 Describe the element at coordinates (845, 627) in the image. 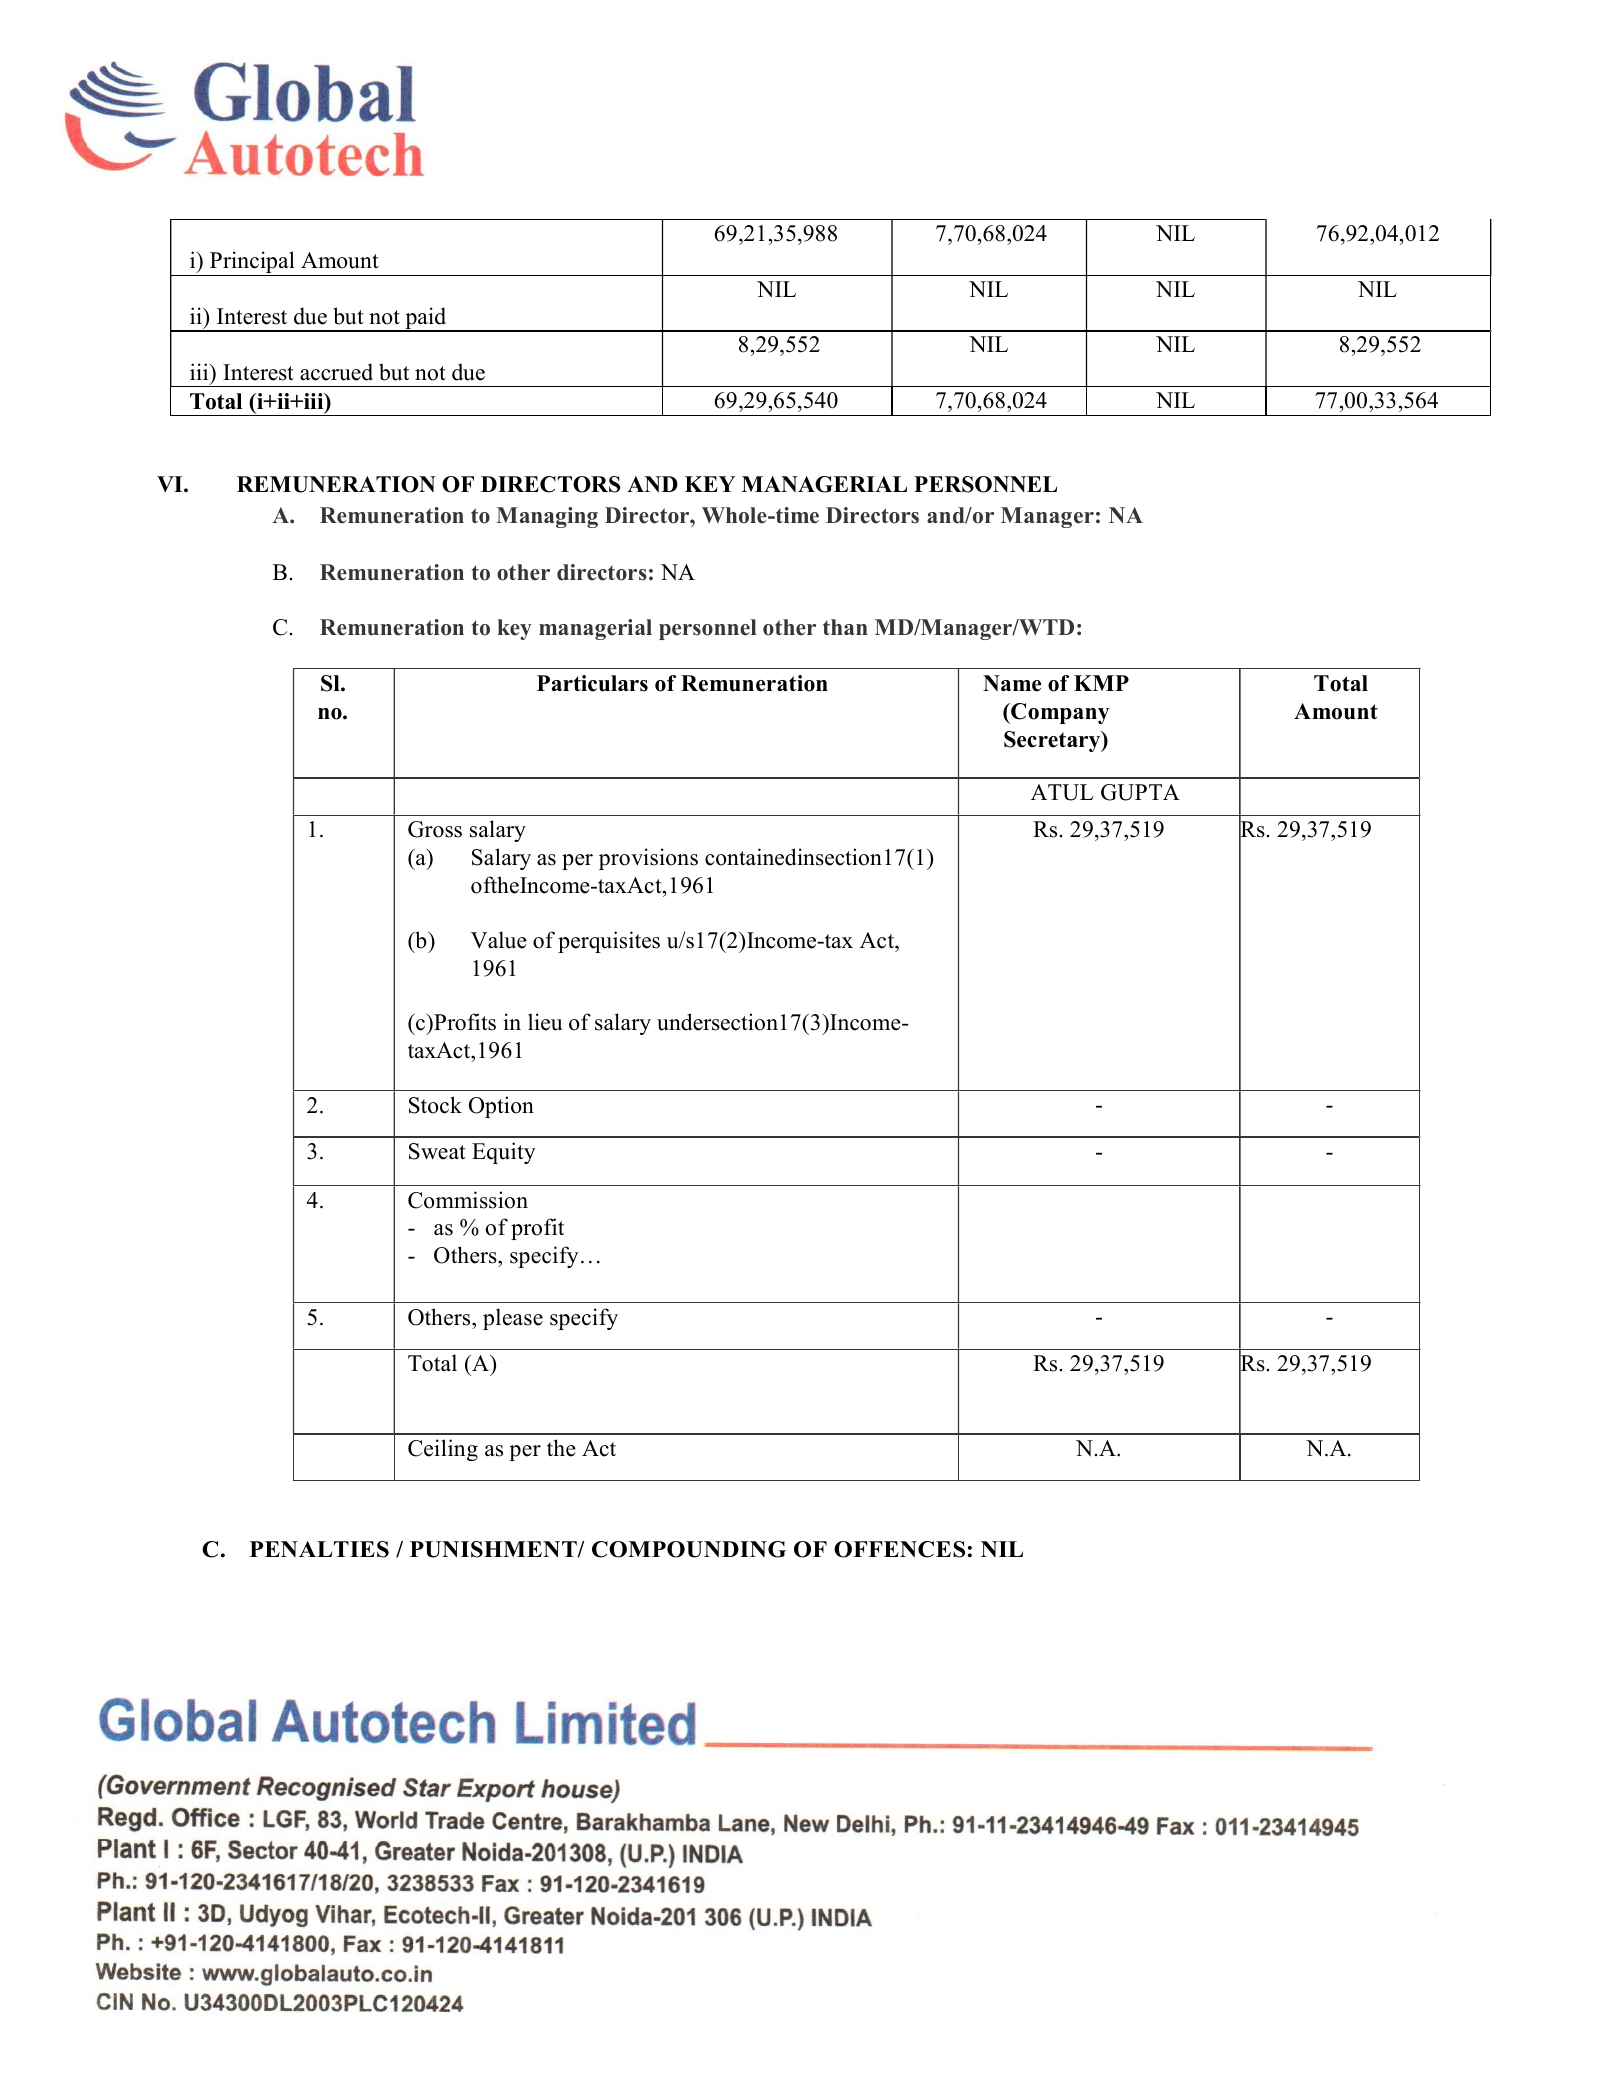

I see `than` at that location.
